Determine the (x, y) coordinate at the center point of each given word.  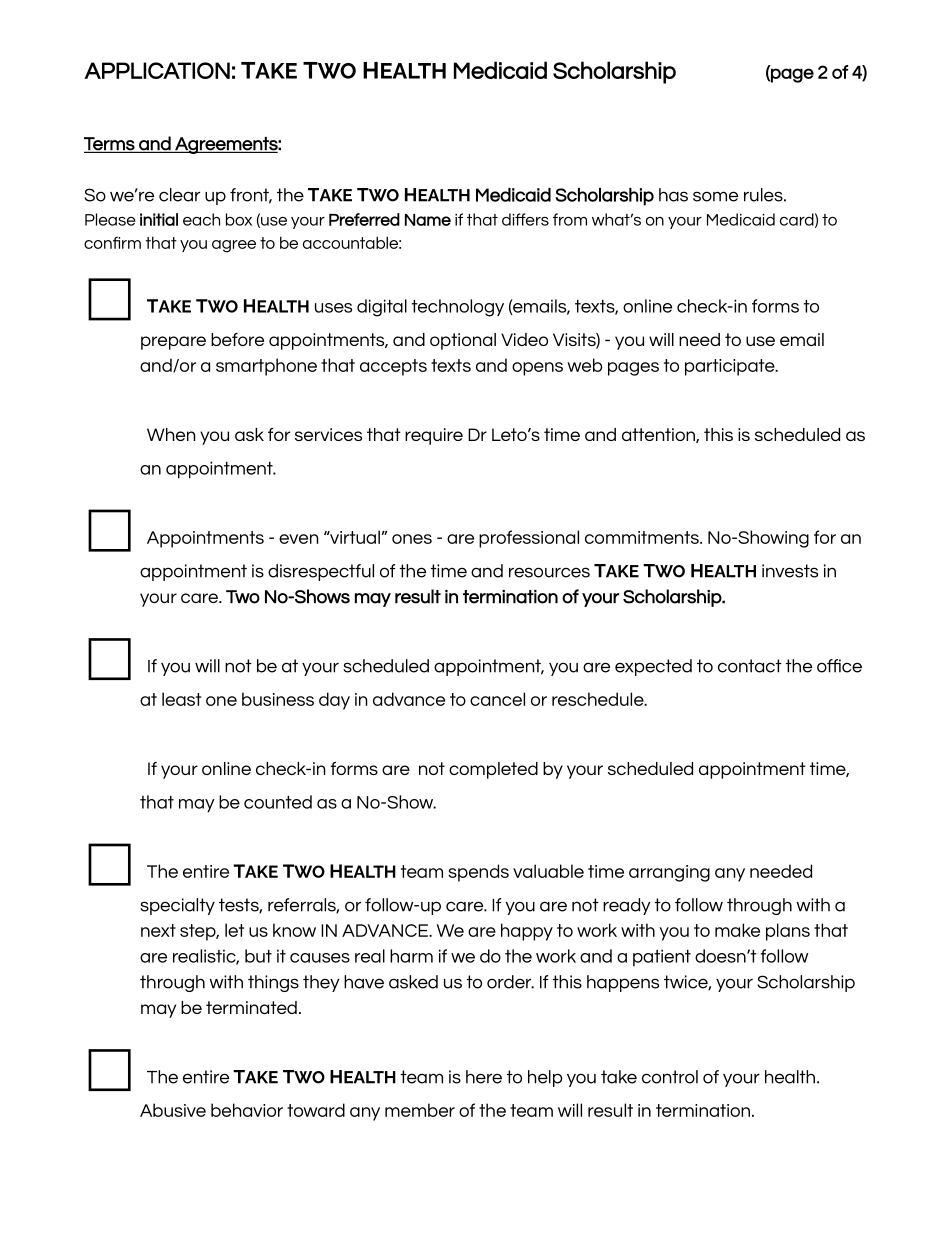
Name (428, 220)
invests (790, 571)
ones (412, 539)
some (715, 196)
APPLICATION (157, 70)
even (299, 539)
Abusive (173, 1110)
